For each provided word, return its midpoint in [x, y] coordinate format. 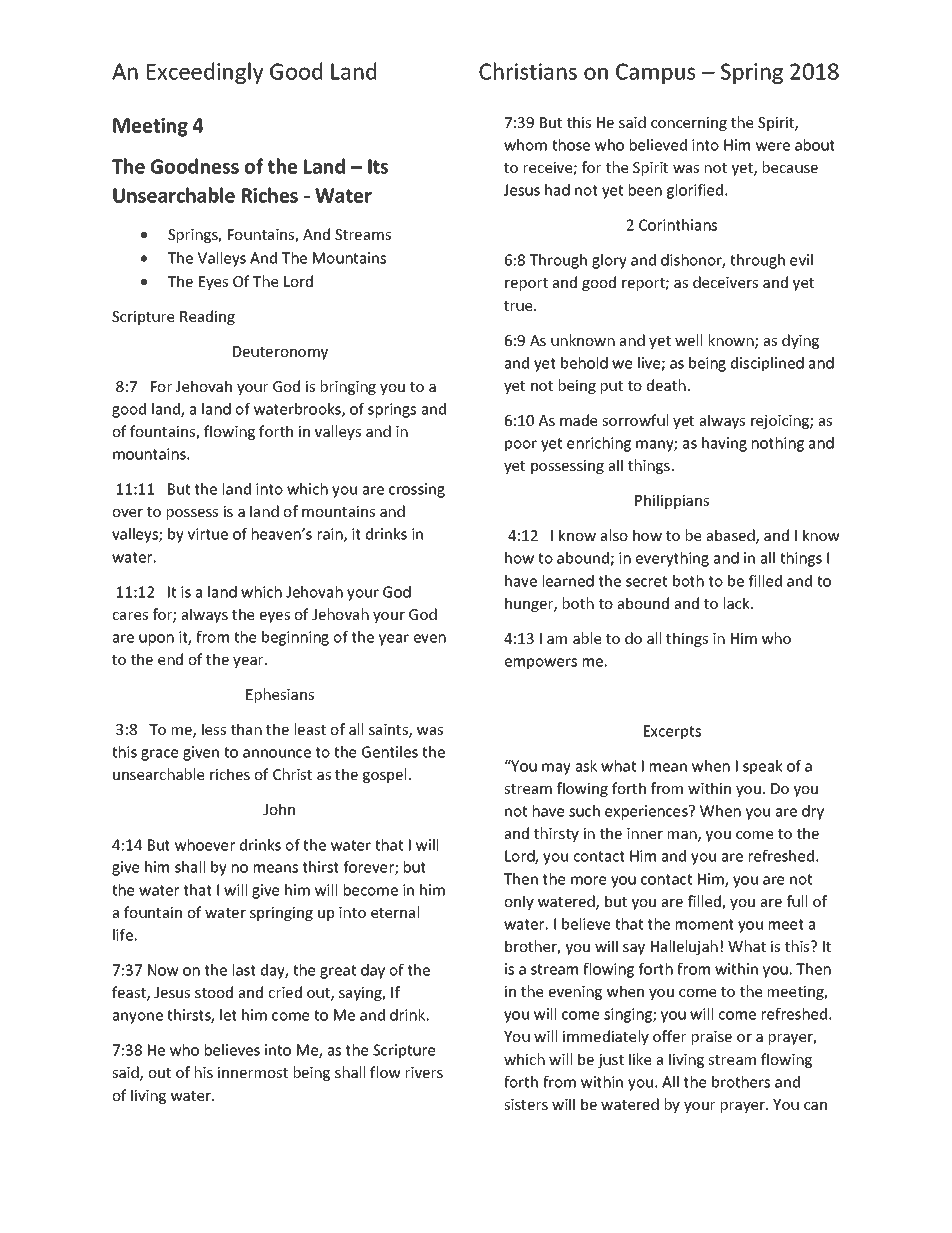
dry [813, 812]
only [519, 902]
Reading [207, 317]
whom [525, 145]
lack [738, 603]
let [228, 1015]
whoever [205, 845]
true [519, 306]
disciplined [767, 364]
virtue [208, 534]
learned [568, 581]
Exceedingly [205, 73]
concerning [689, 124]
